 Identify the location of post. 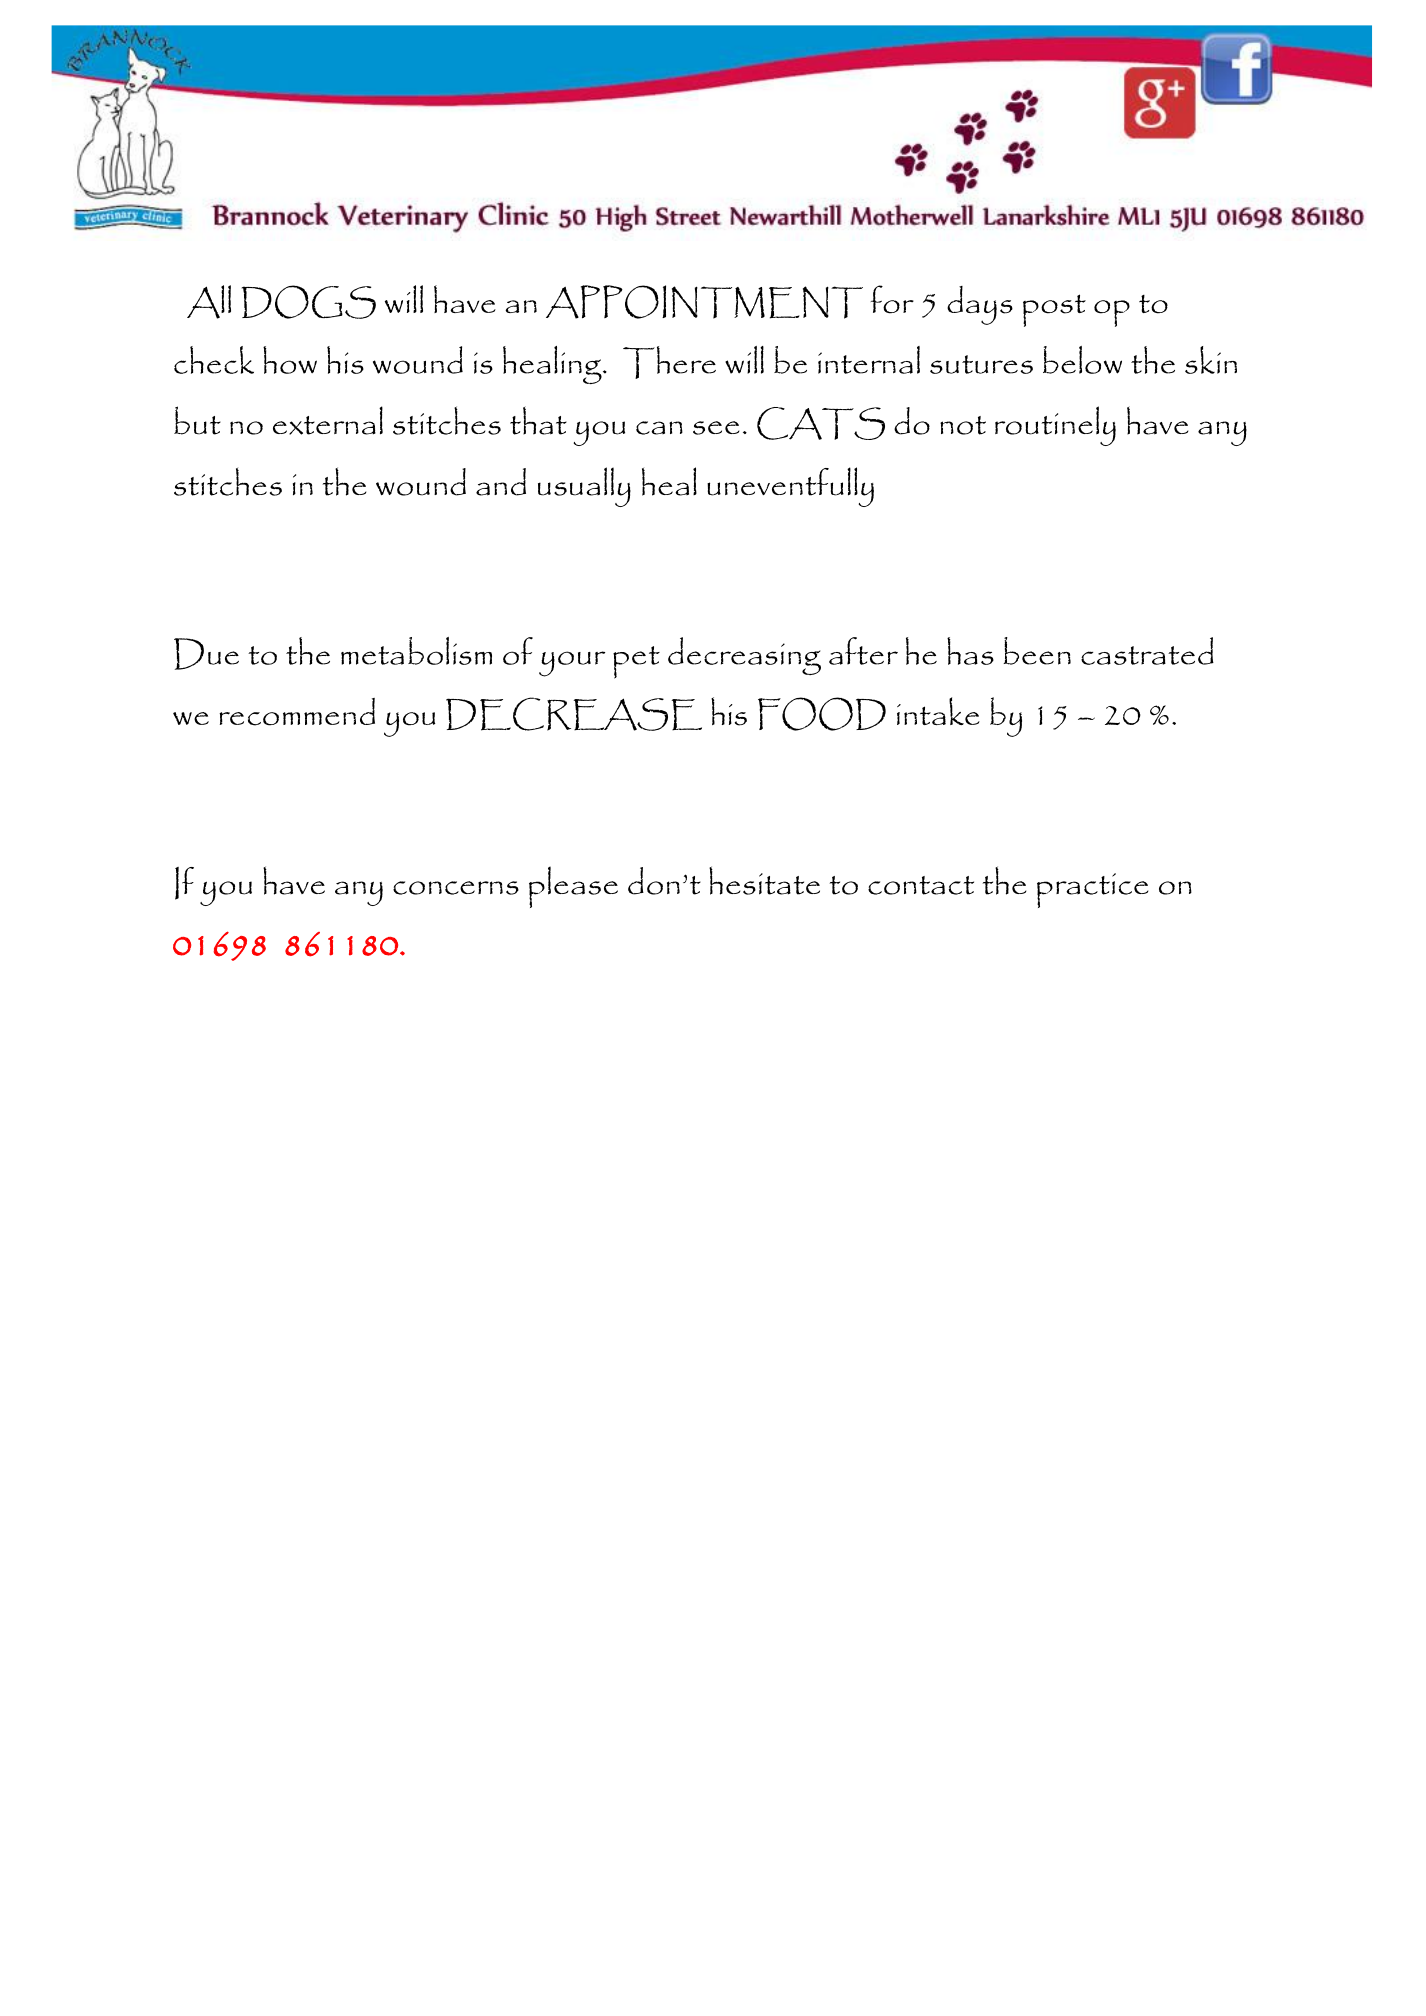
(1054, 310).
